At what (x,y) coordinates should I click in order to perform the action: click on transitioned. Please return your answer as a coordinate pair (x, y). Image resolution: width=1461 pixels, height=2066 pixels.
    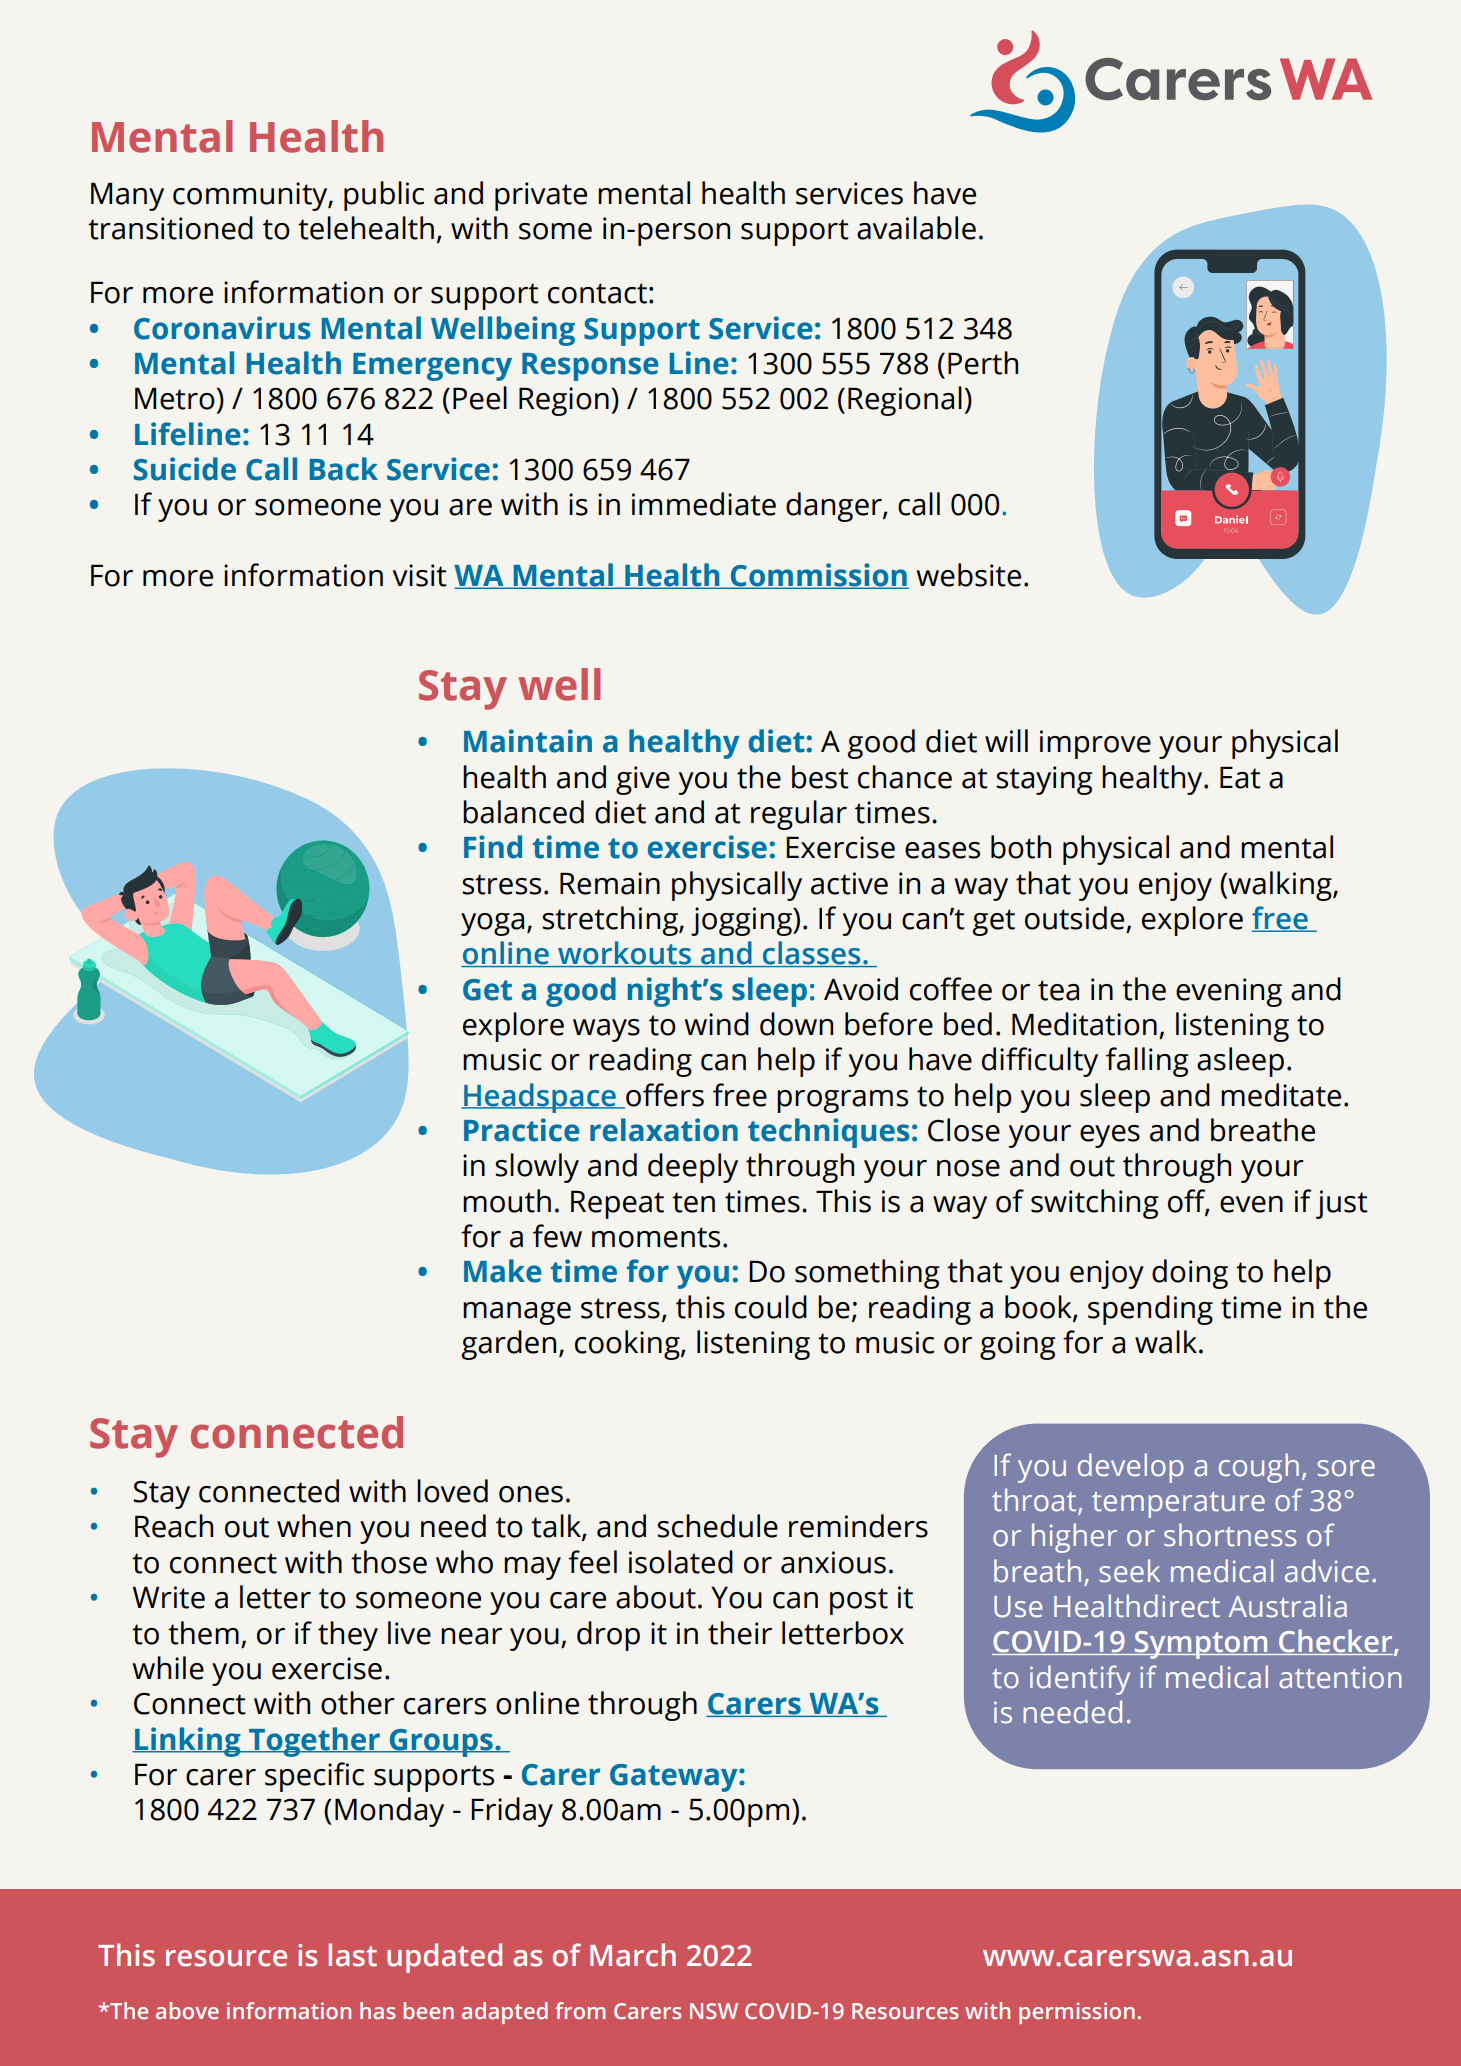
    Looking at the image, I should click on (170, 228).
